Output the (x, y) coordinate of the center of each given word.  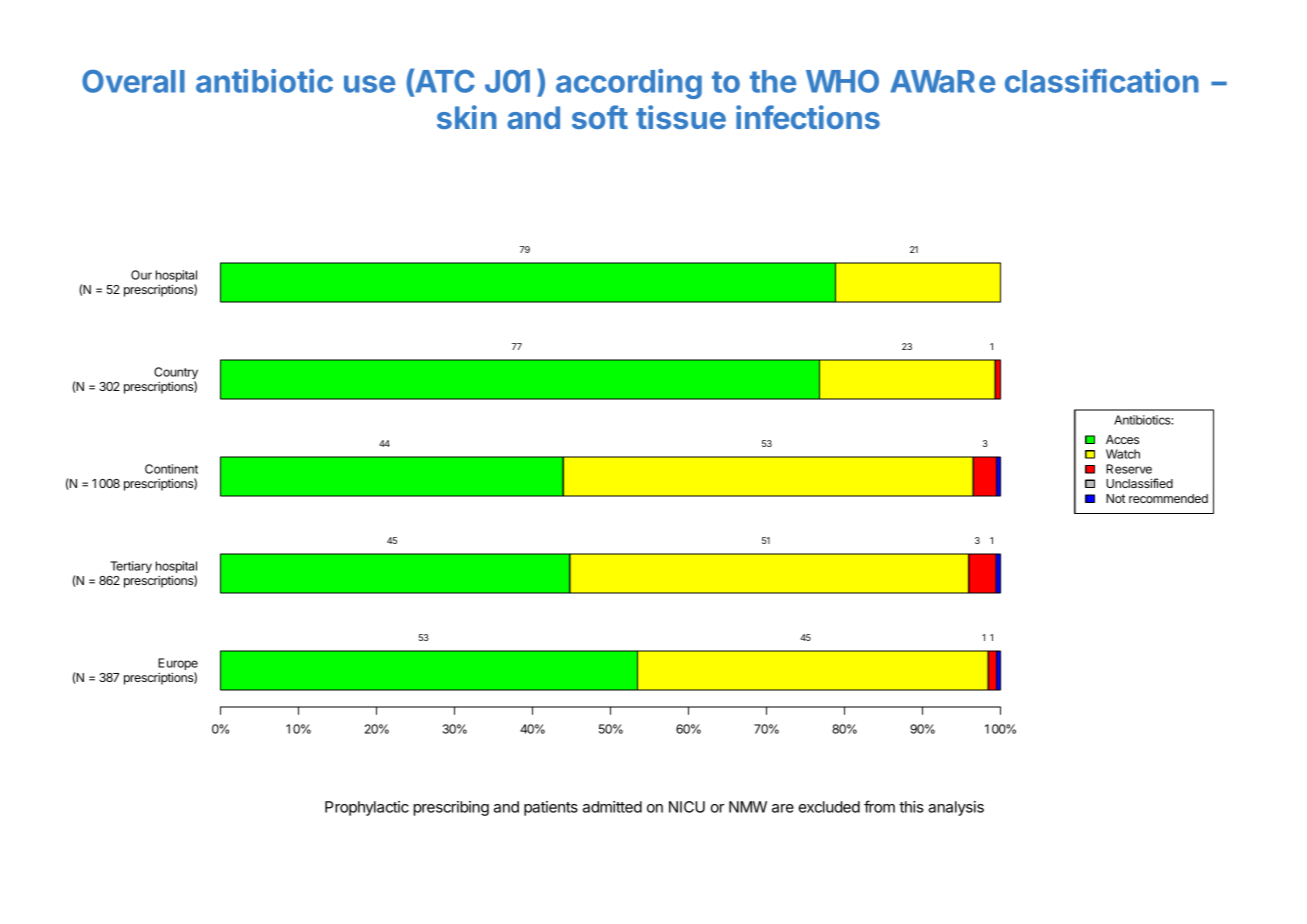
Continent (171, 469)
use (369, 84)
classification (1102, 81)
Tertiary (131, 567)
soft (600, 117)
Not (1116, 498)
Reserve (1129, 469)
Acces (1122, 439)
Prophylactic (367, 808)
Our (141, 275)
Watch (1123, 454)
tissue (681, 117)
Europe (178, 665)
